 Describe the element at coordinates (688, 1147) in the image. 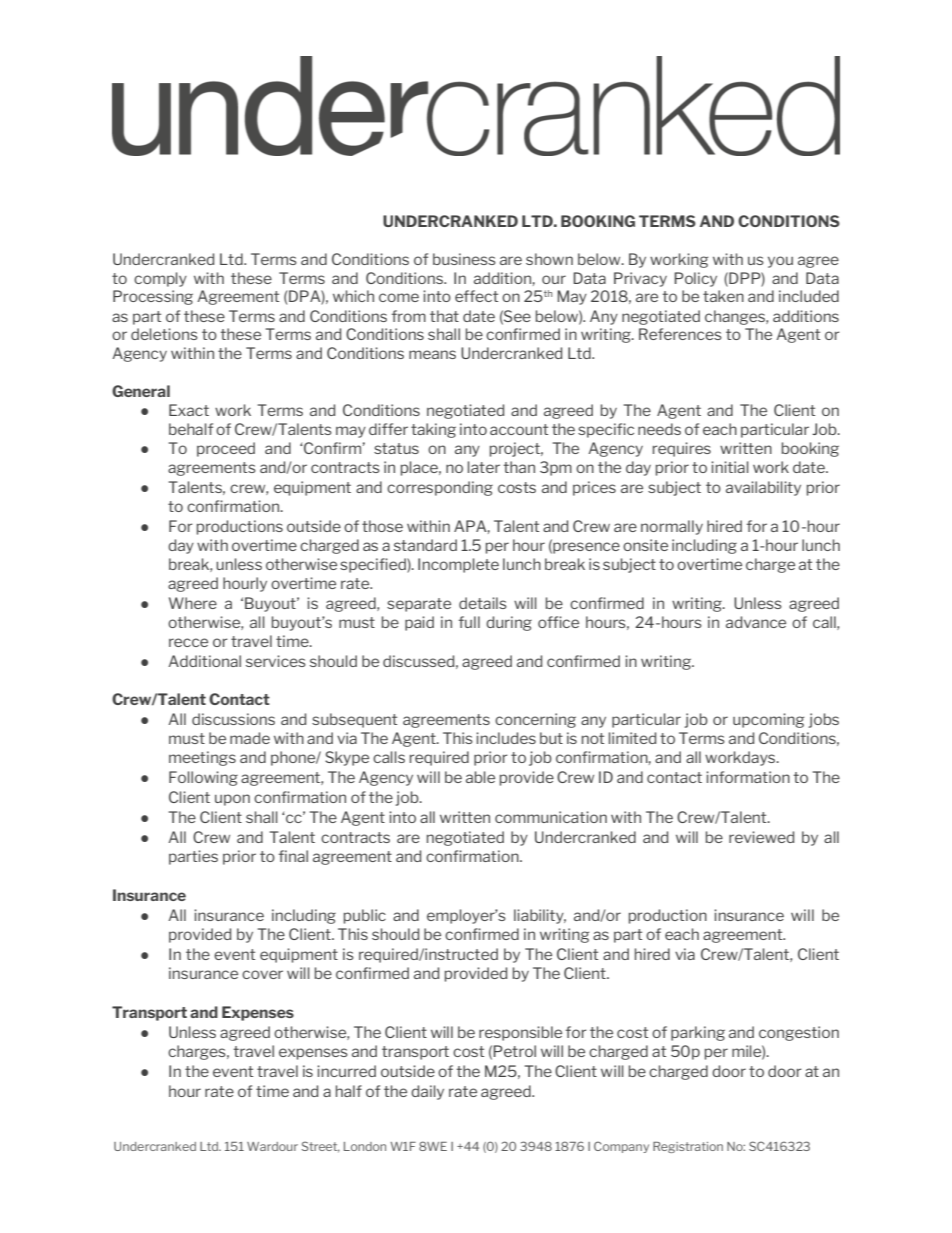

I see `Registration` at that location.
